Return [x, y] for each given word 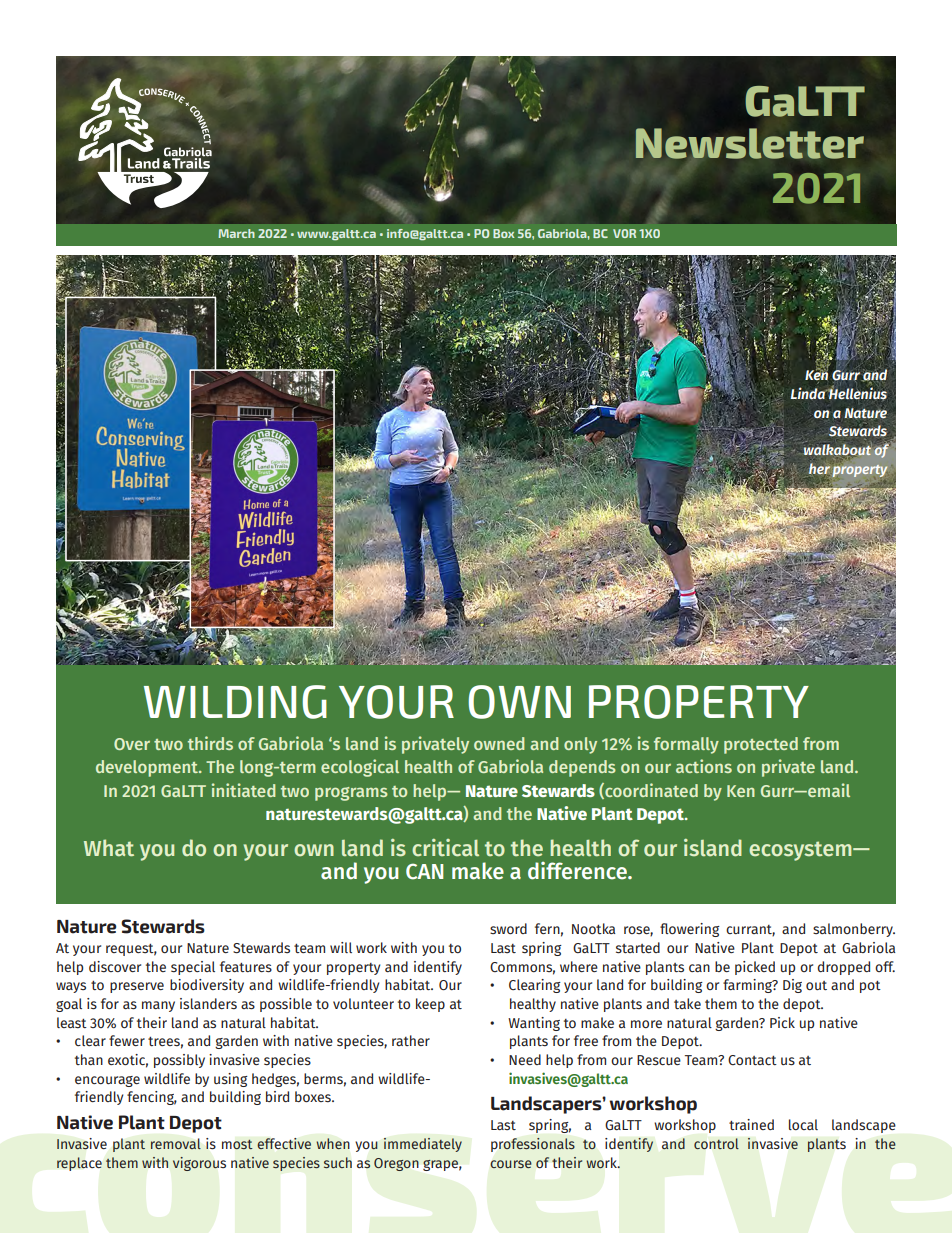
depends [582, 768]
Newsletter [750, 144]
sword [508, 928]
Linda [809, 393]
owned [499, 743]
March [236, 233]
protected [761, 745]
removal [176, 1143]
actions [704, 766]
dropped [843, 968]
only [580, 745]
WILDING [235, 702]
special [193, 968]
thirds [210, 743]
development [148, 768]
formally [686, 745]
